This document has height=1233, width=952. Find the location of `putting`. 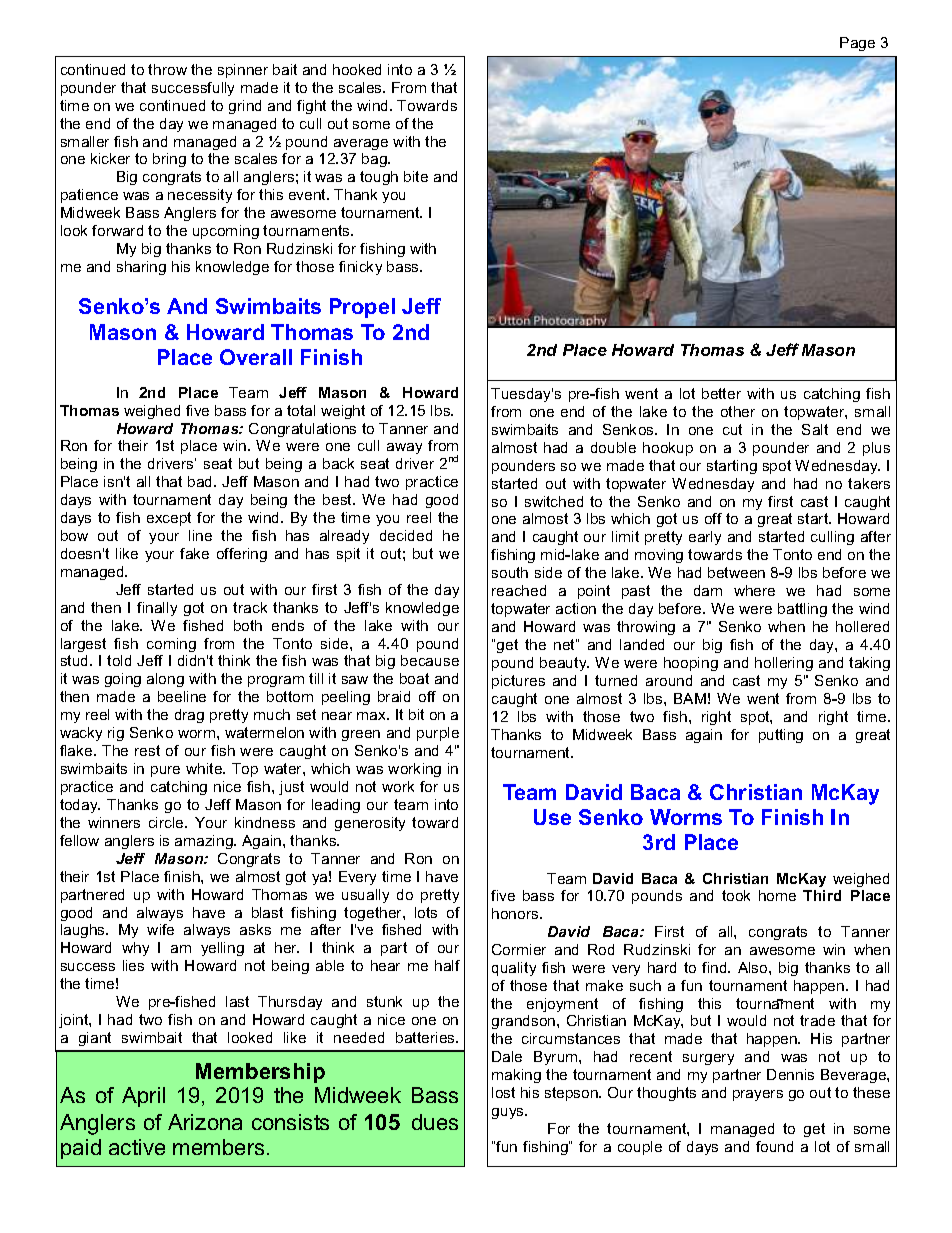

putting is located at coordinates (781, 736).
